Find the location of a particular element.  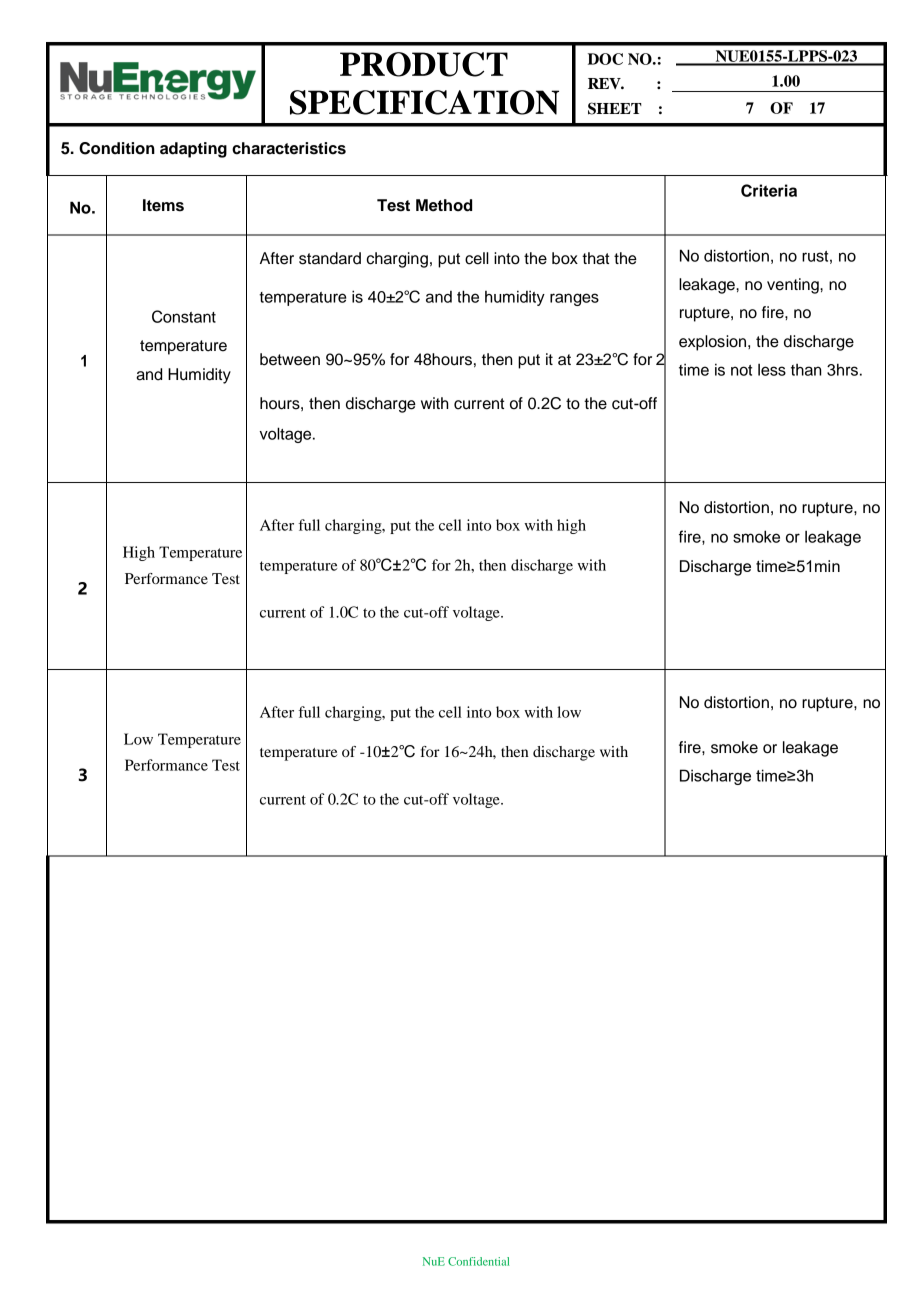

not is located at coordinates (741, 370).
